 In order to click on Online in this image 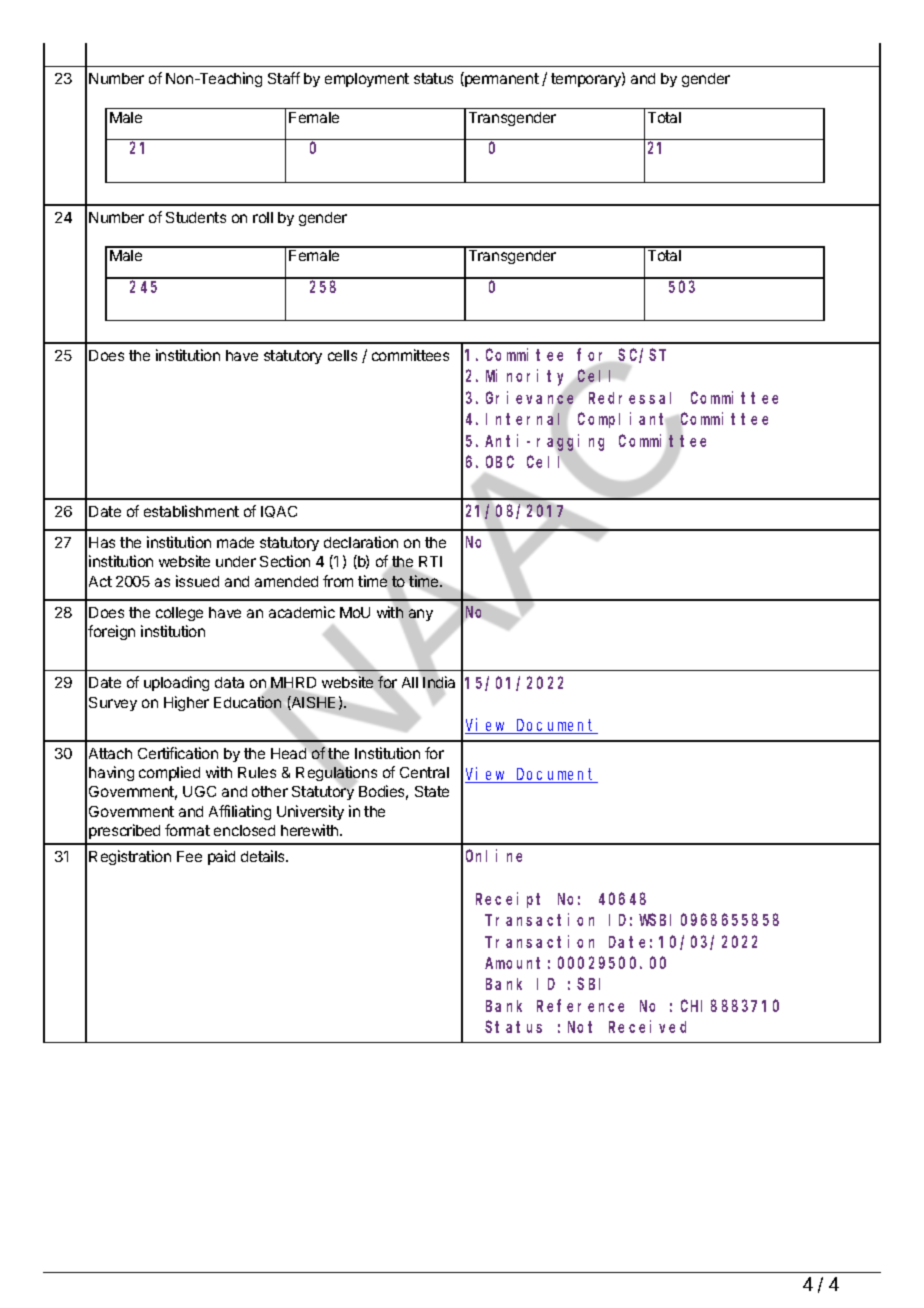, I will do `click(494, 855)`.
